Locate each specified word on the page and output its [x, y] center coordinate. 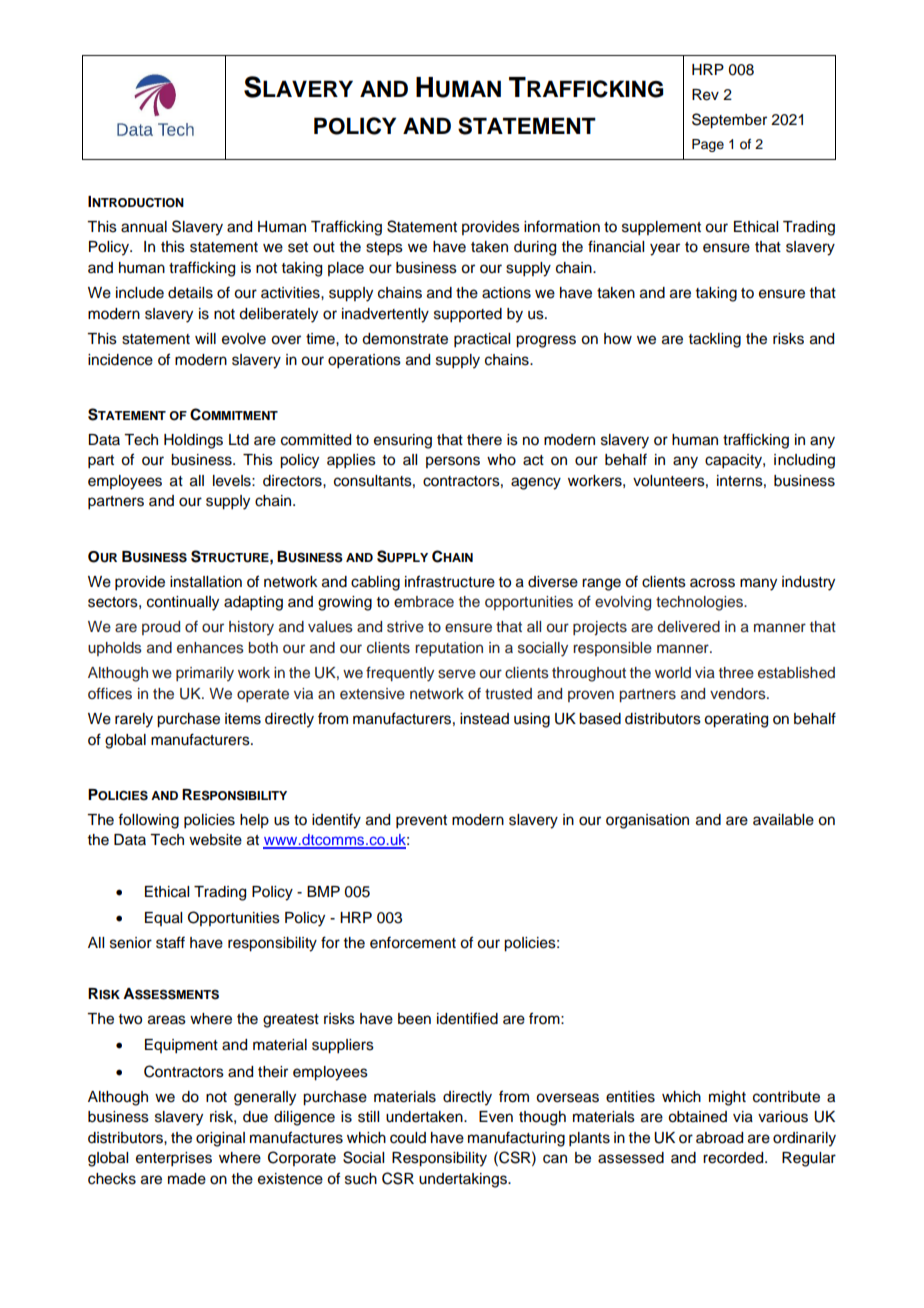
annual [144, 227]
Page [708, 145]
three [736, 673]
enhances [210, 648]
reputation [449, 649]
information [562, 226]
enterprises [174, 1159]
